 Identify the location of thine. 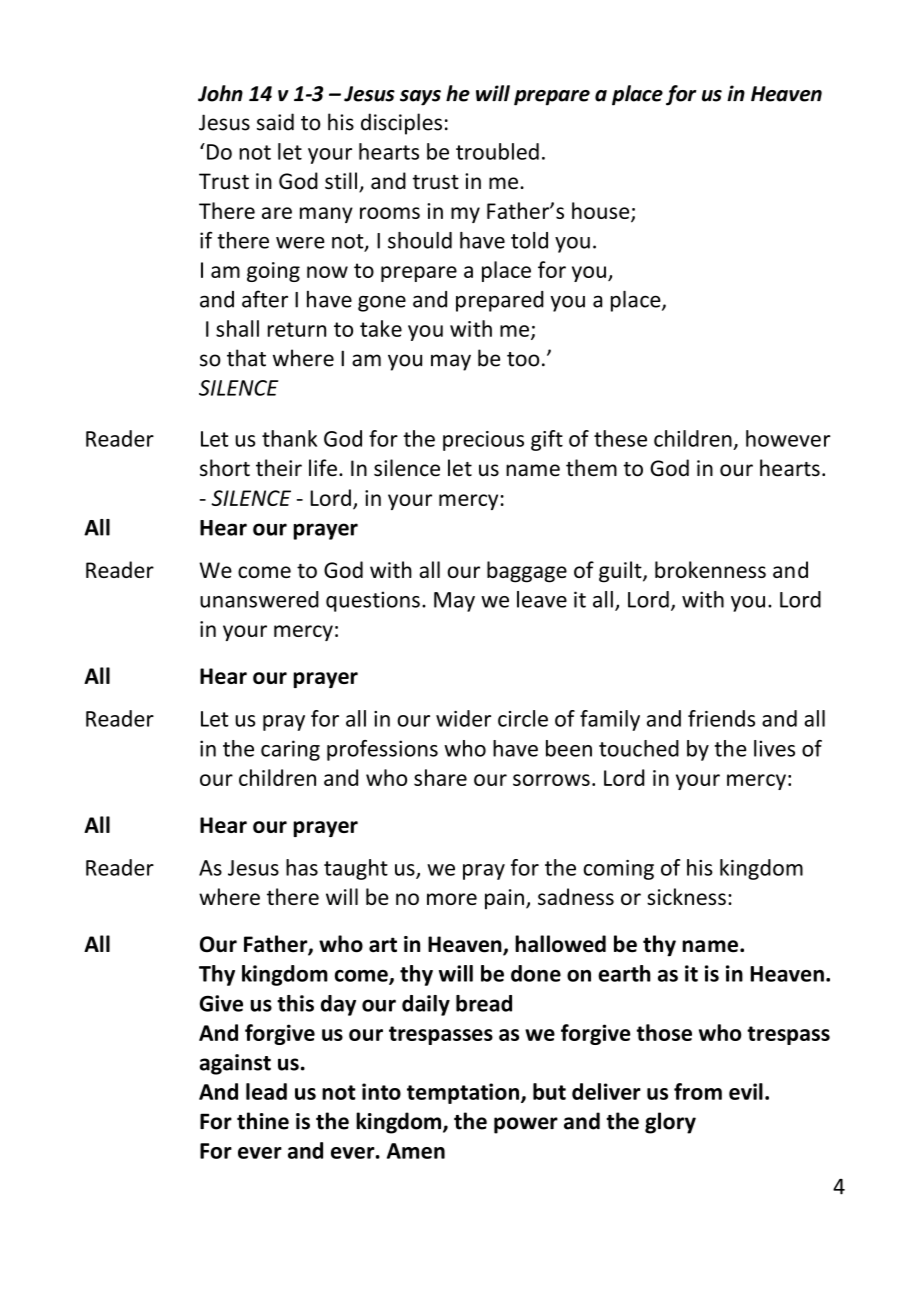
(263, 1121).
